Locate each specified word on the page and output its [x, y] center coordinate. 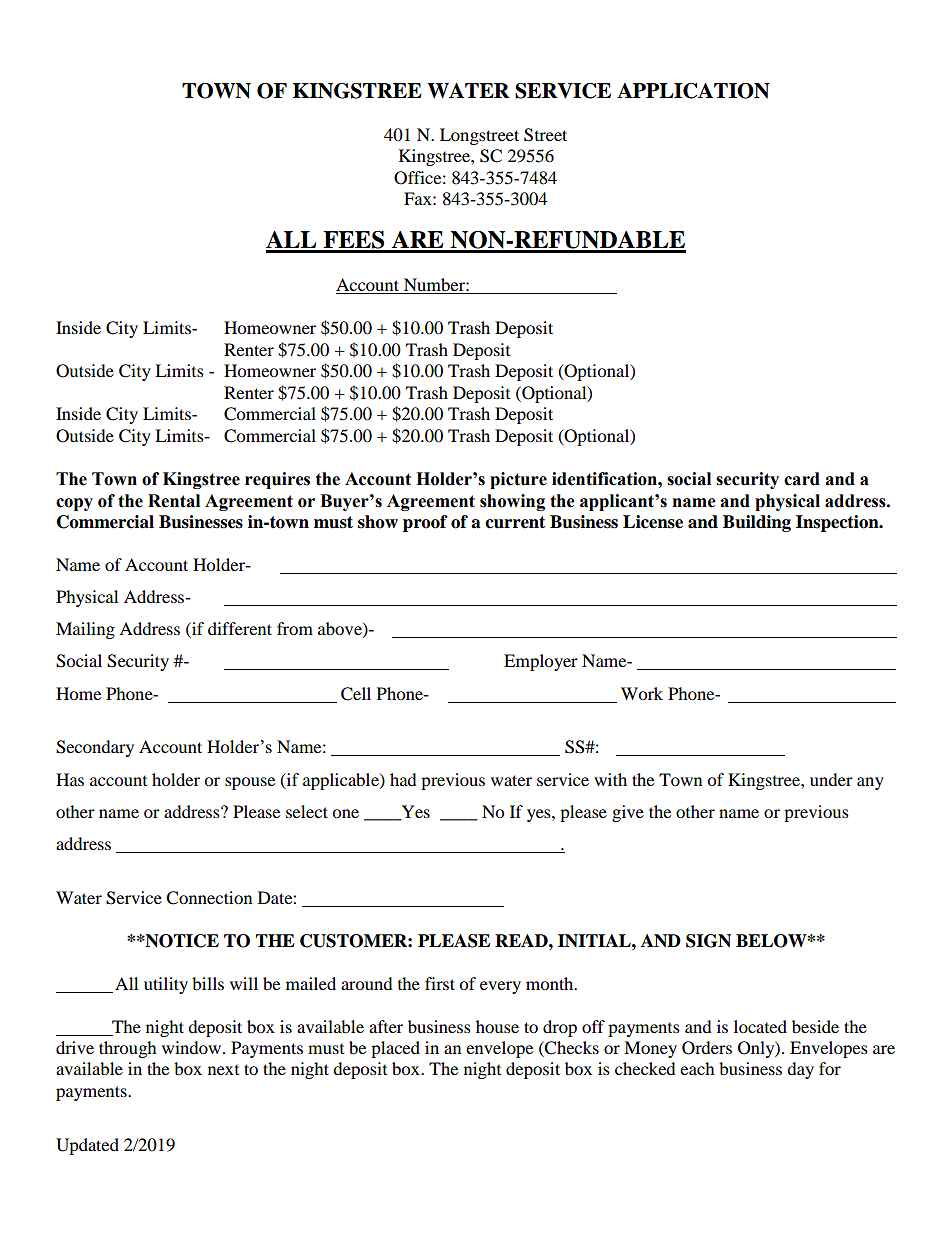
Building [757, 523]
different [240, 628]
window [193, 1047]
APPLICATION [693, 91]
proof [425, 523]
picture [518, 480]
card [802, 479]
